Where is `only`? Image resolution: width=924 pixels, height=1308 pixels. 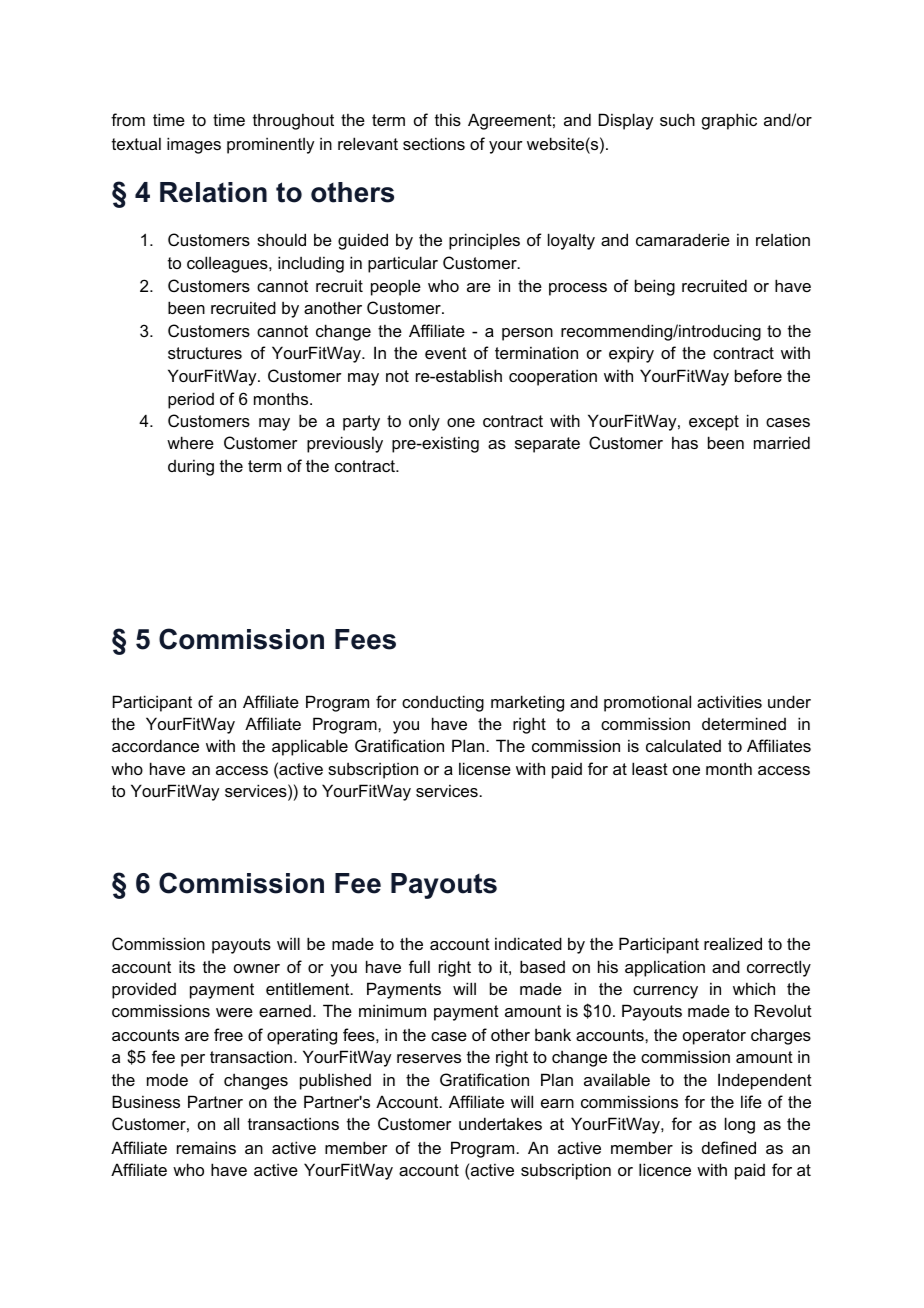
only is located at coordinates (424, 422).
